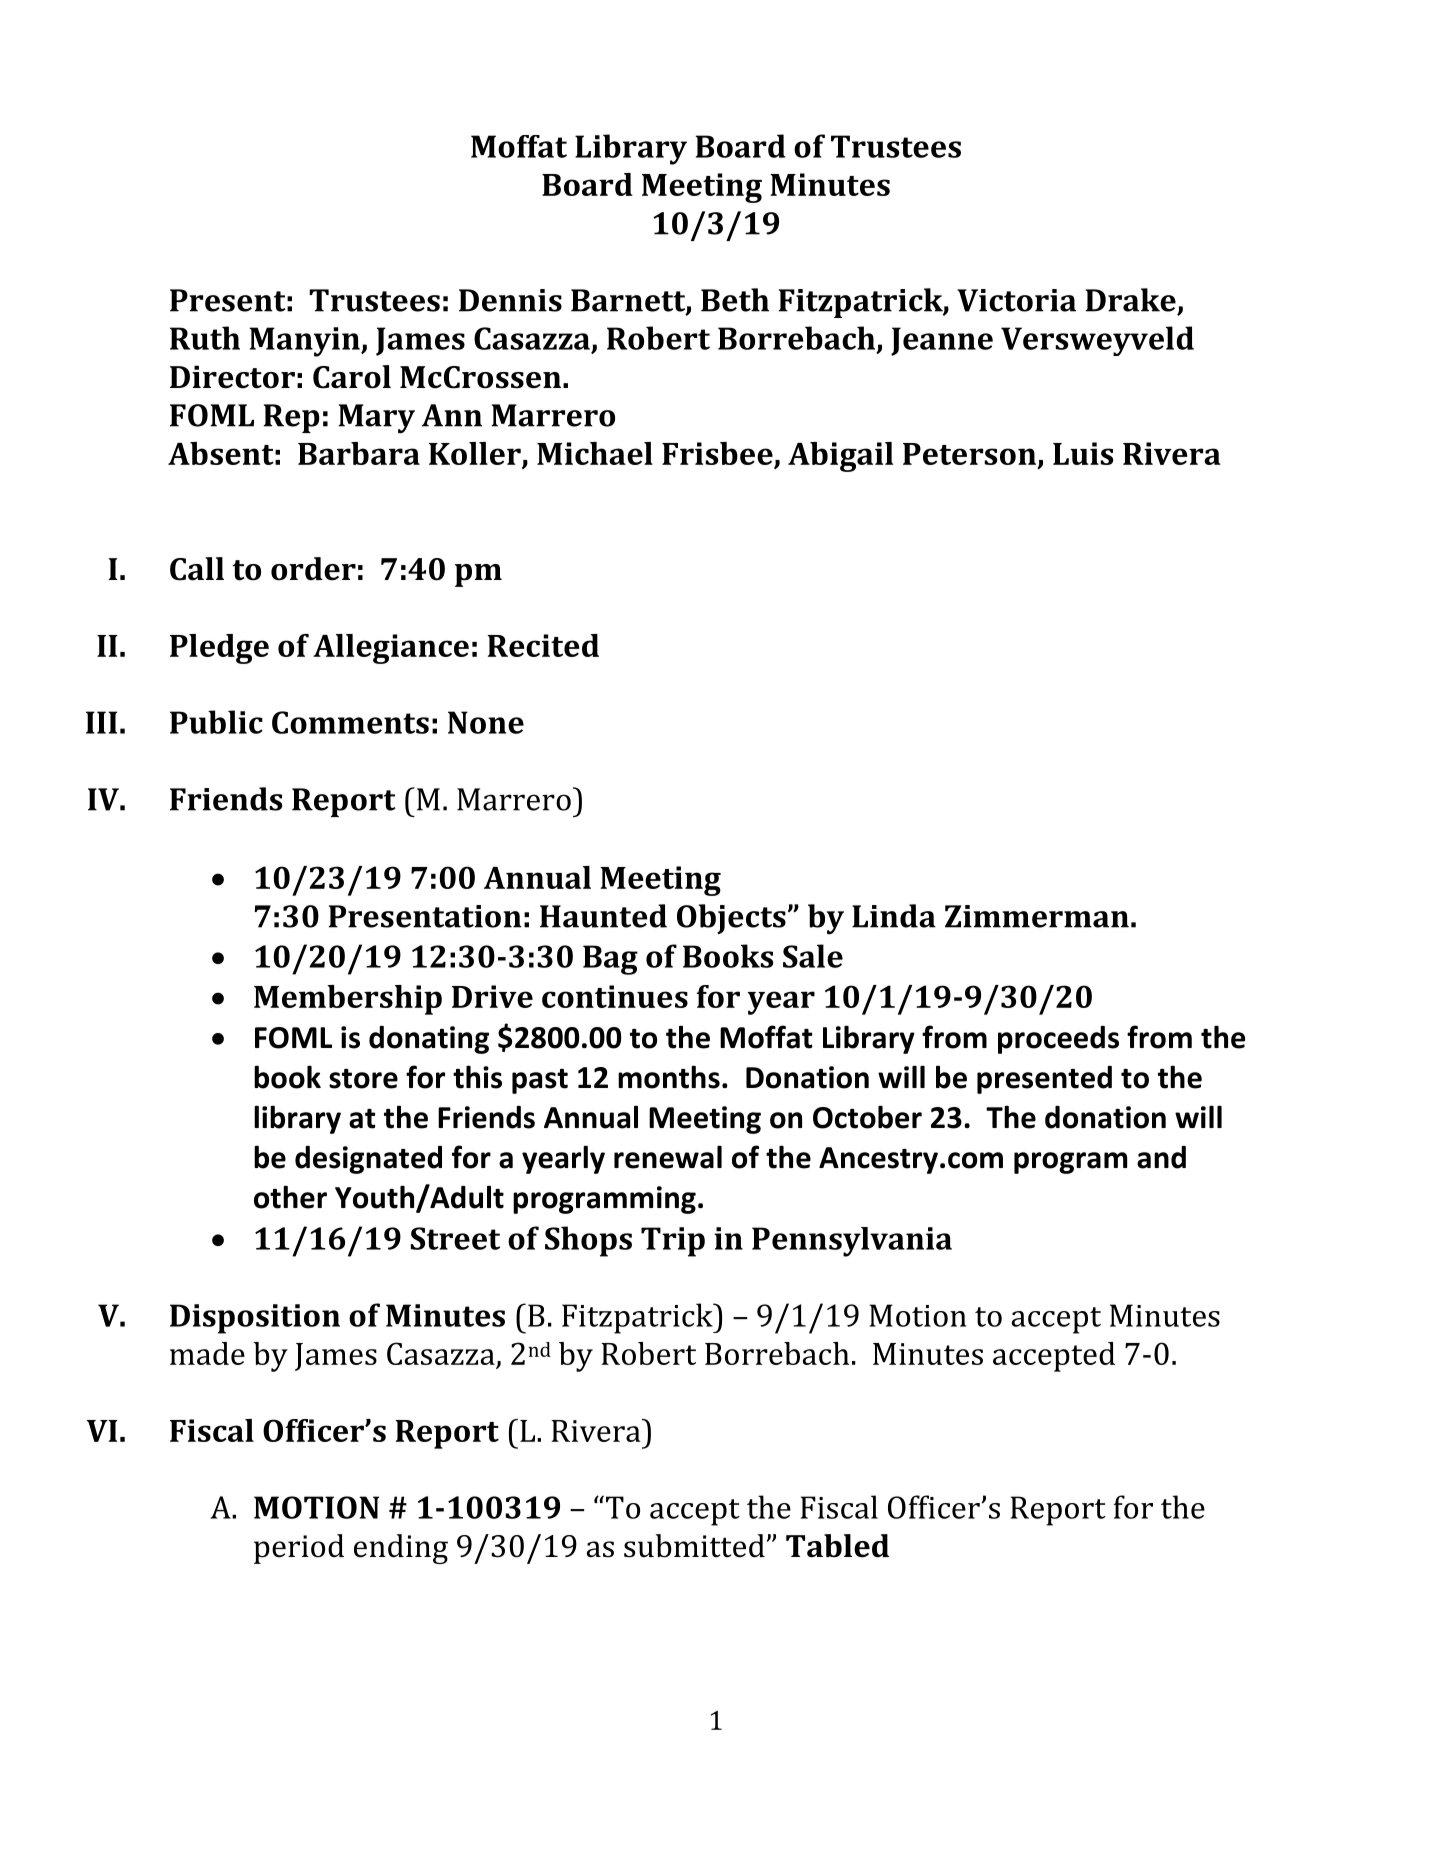 This page has width=1432, height=1853. I want to click on period, so click(299, 1549).
